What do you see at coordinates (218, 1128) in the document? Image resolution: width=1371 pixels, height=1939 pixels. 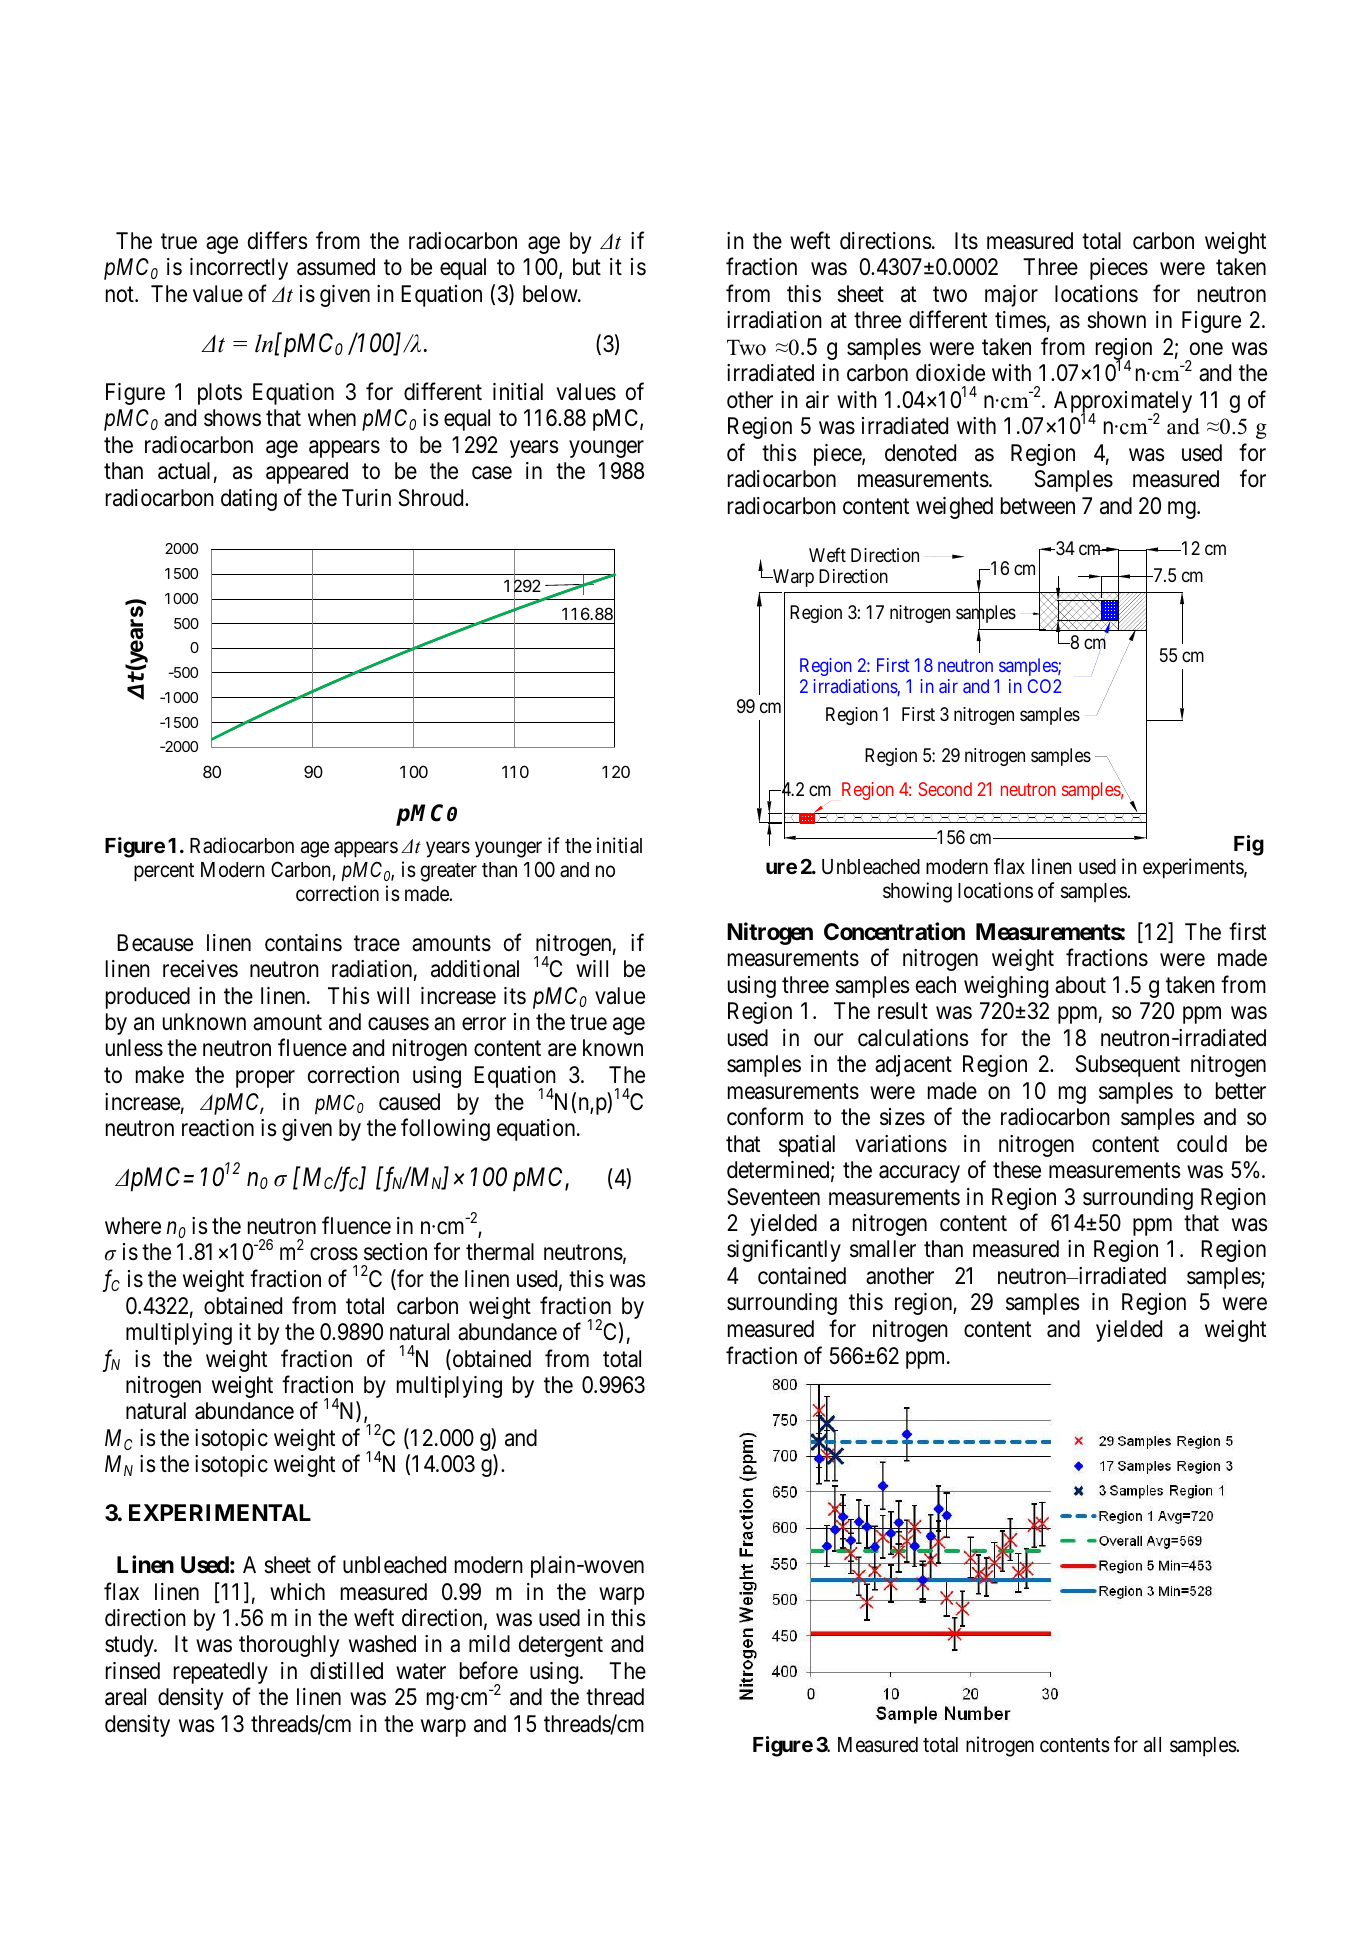 I see `reaction` at bounding box center [218, 1128].
